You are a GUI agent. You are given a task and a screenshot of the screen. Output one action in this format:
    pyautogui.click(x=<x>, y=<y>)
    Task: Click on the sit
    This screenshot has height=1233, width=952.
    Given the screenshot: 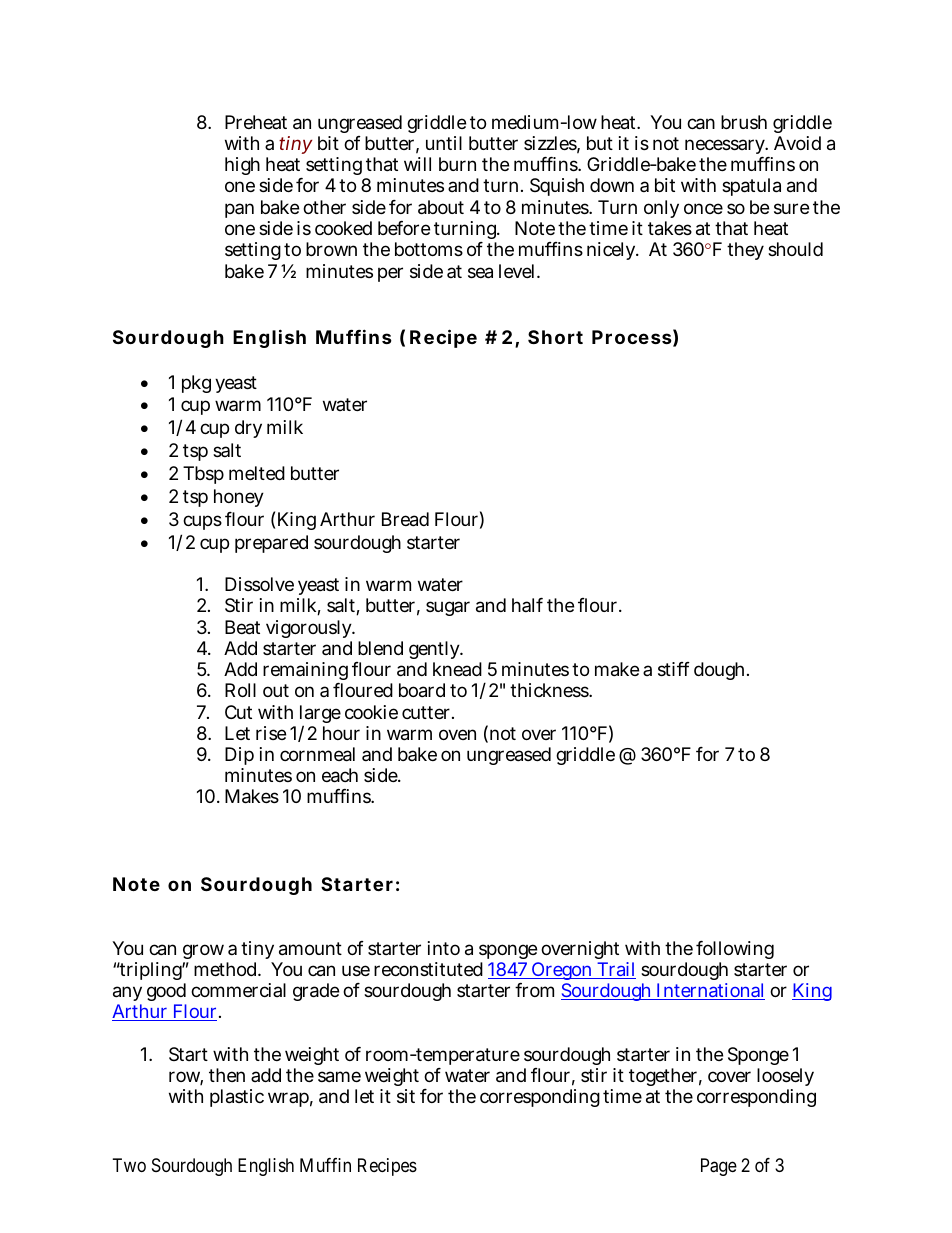 What is the action you would take?
    pyautogui.click(x=406, y=1096)
